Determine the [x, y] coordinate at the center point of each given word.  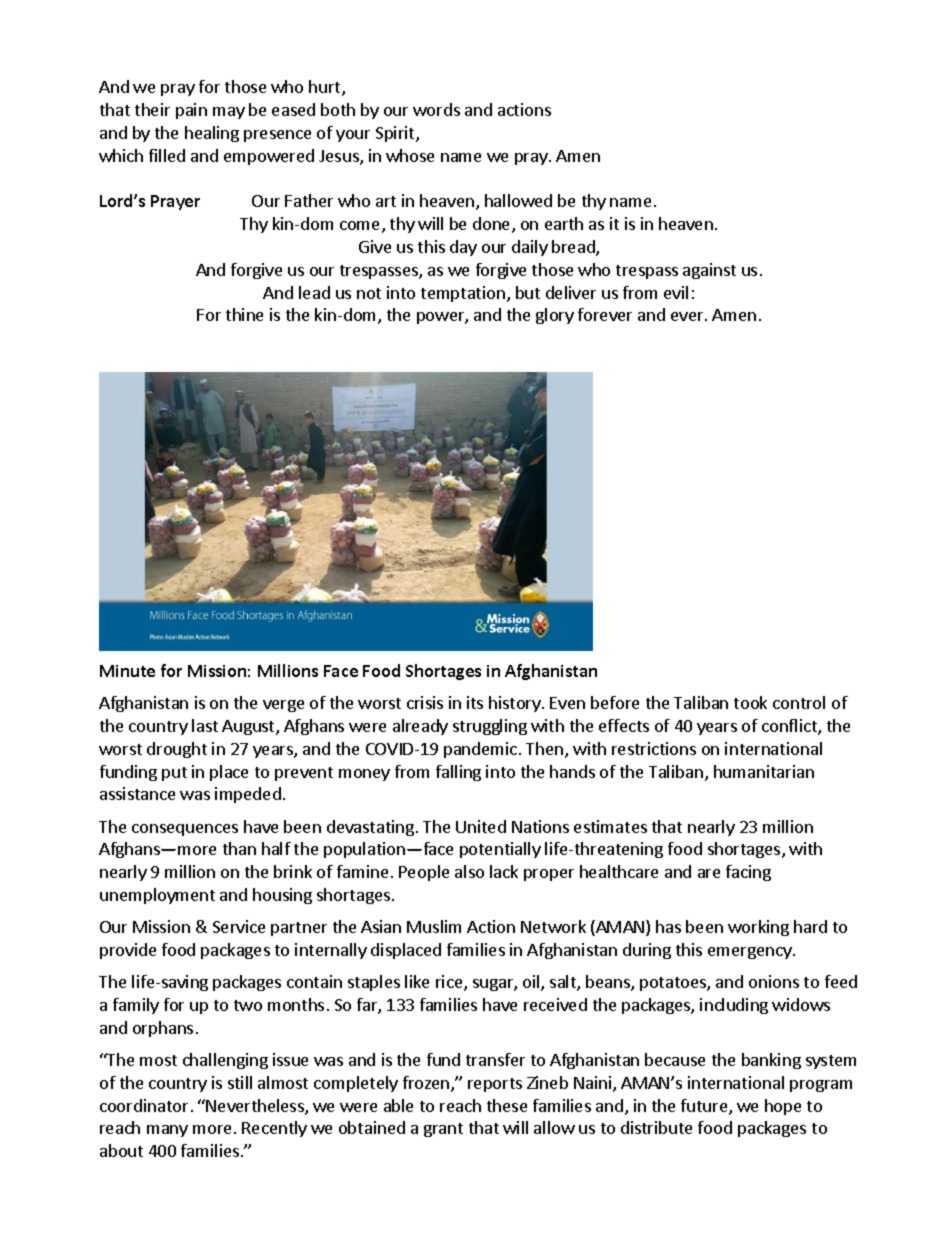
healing [212, 134]
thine [244, 314]
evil [676, 292]
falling [458, 773]
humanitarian [764, 771]
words [436, 109]
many [167, 1131]
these [507, 1105]
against [709, 271]
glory [555, 316]
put [174, 774]
